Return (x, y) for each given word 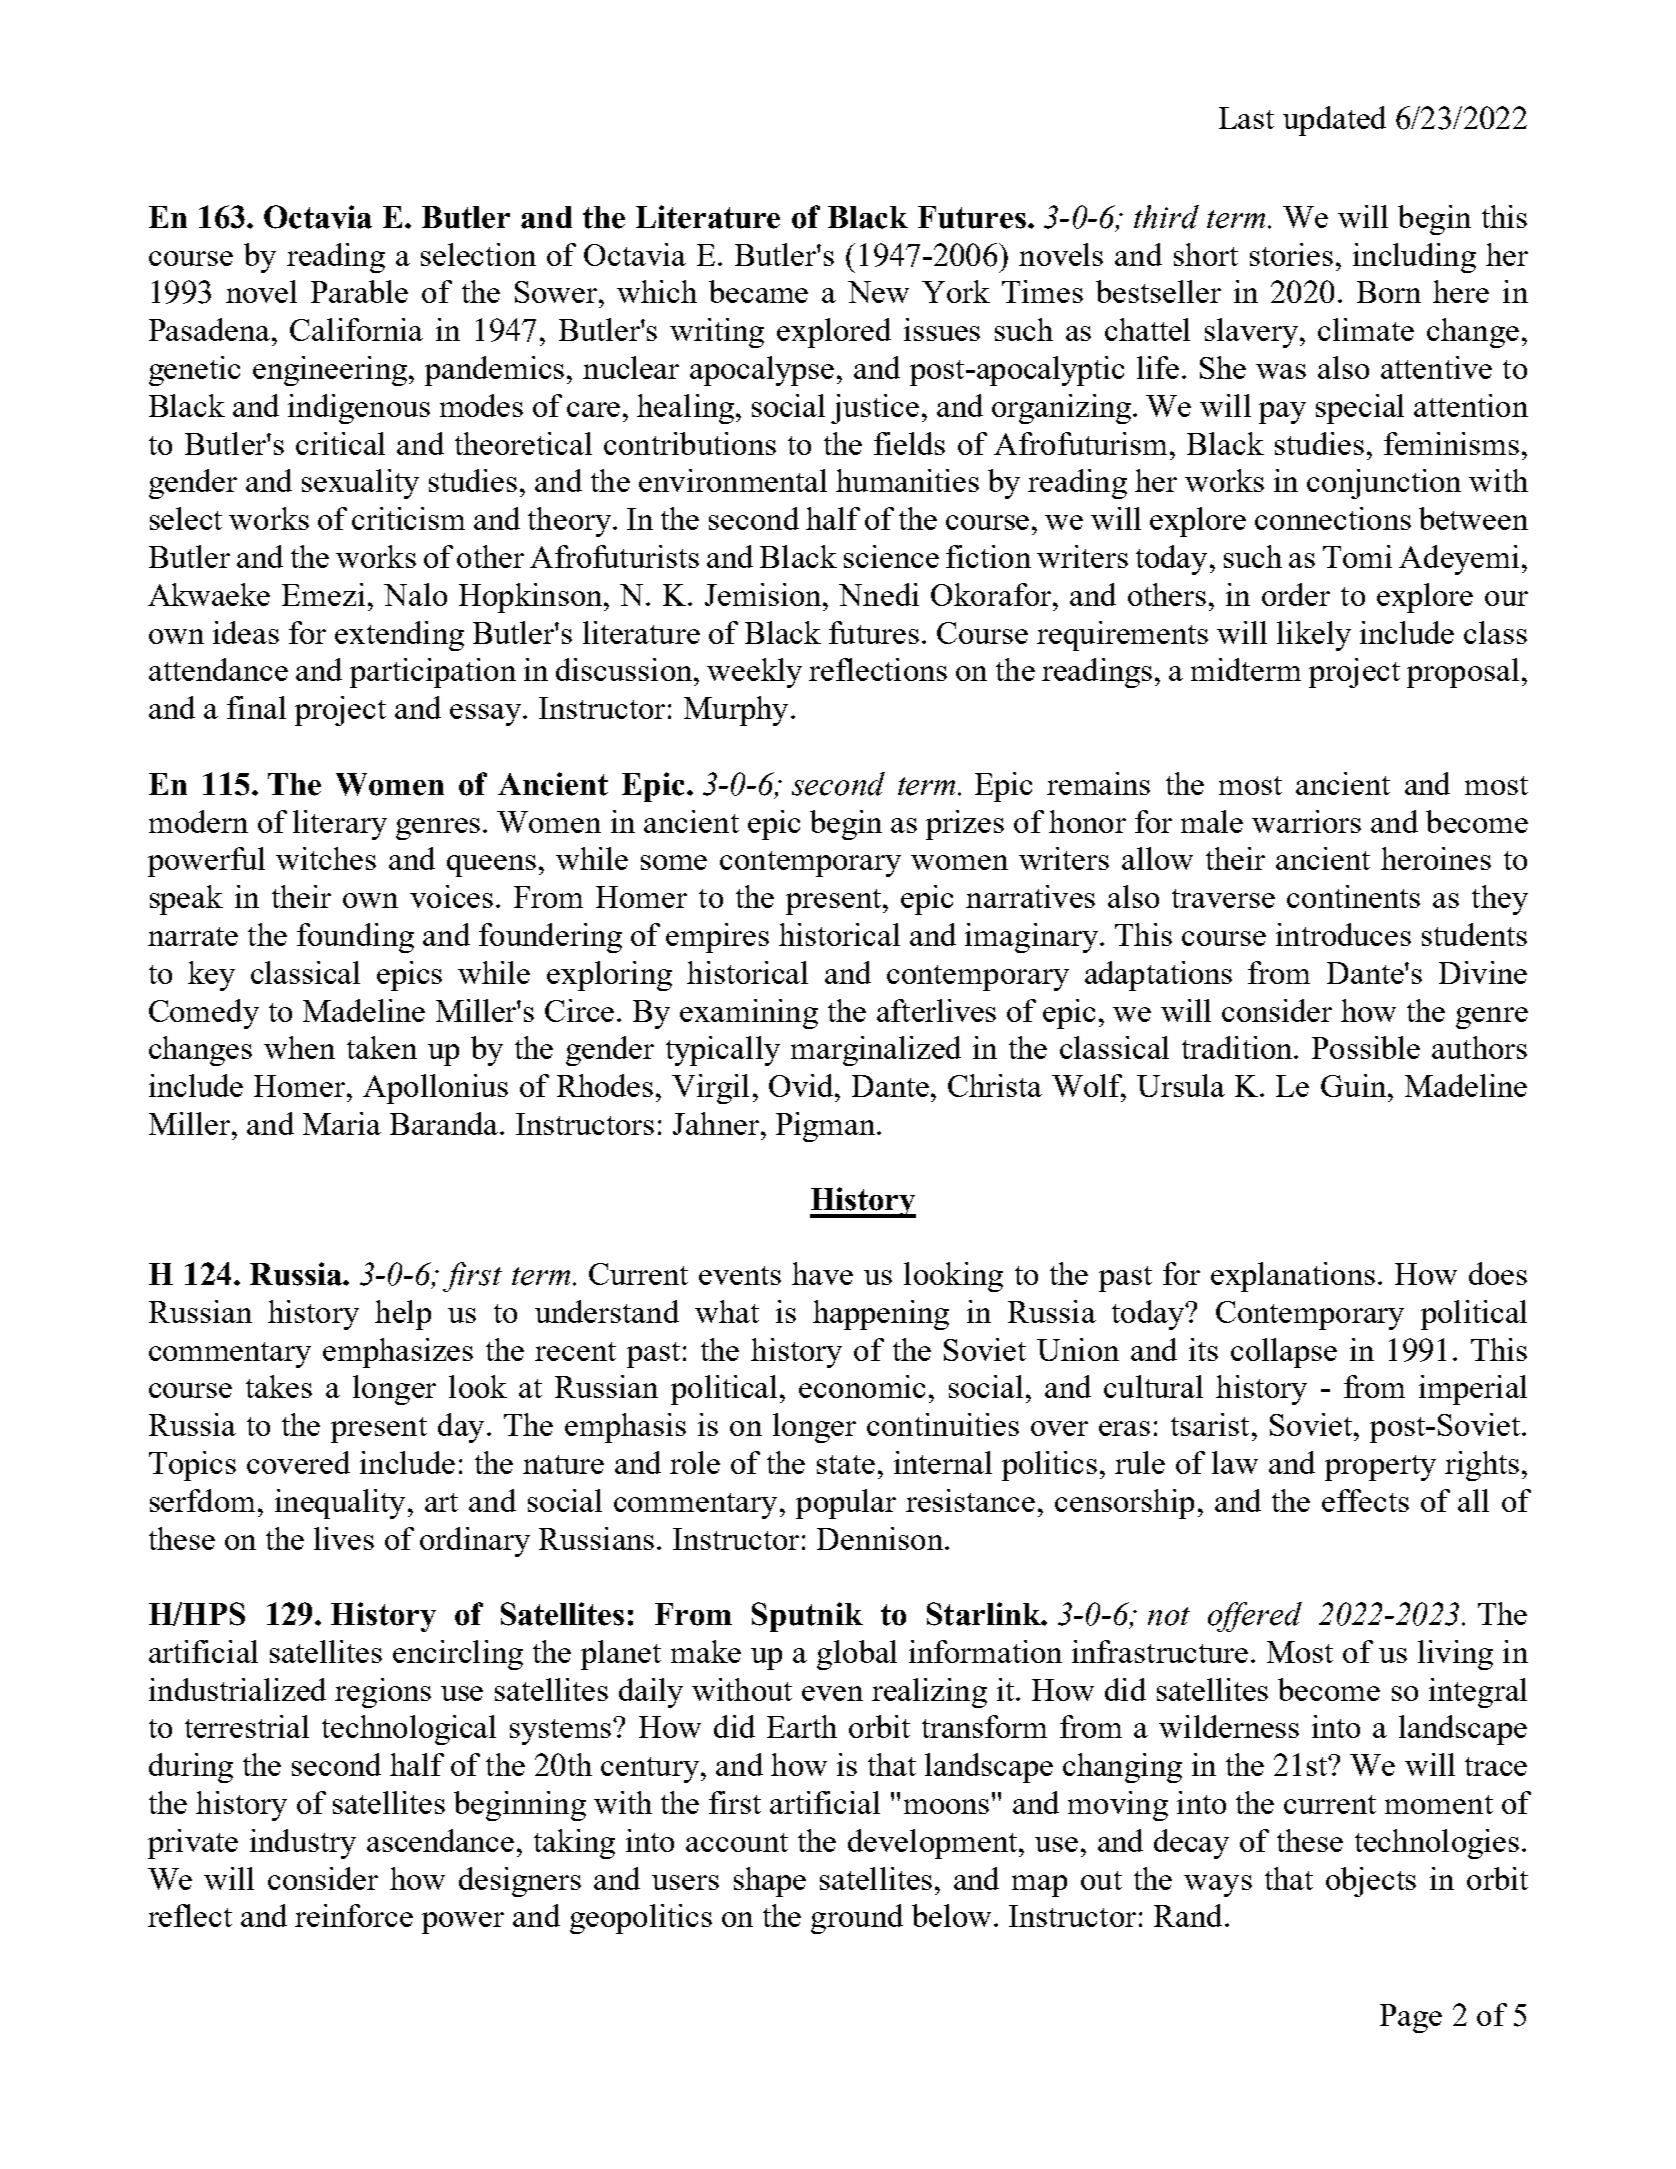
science (891, 556)
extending (399, 636)
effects (1365, 1500)
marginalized (876, 1051)
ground (857, 1919)
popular (846, 1504)
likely (1314, 636)
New (878, 292)
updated (1334, 121)
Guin (1353, 1085)
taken (382, 1047)
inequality (340, 1504)
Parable (359, 291)
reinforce (354, 1915)
